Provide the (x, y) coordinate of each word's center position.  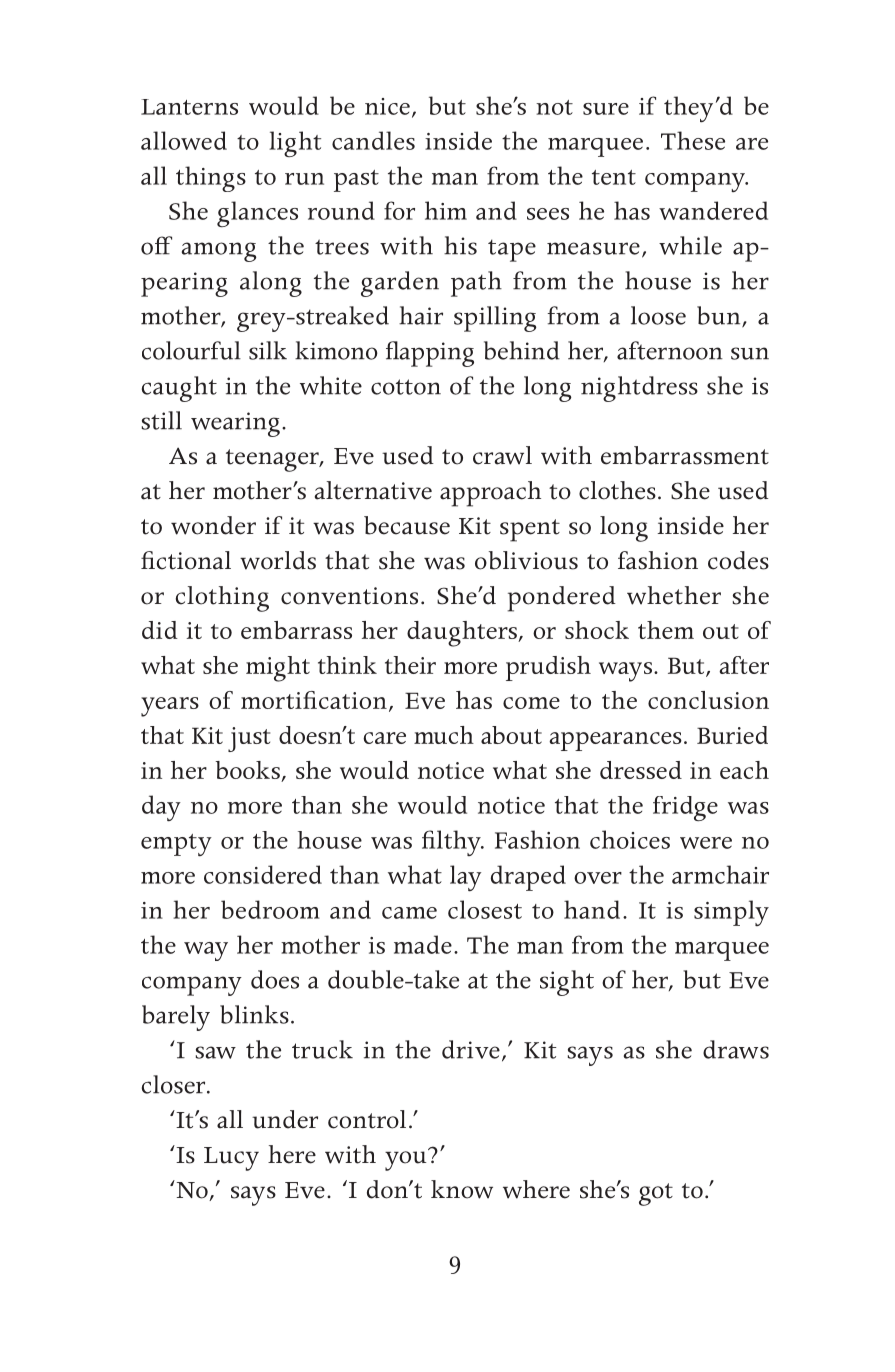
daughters (463, 634)
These (693, 140)
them (666, 630)
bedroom (270, 909)
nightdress (639, 389)
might (278, 669)
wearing (235, 424)
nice (387, 106)
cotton (406, 387)
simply (731, 913)
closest (485, 909)
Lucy (231, 1159)
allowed (184, 140)
